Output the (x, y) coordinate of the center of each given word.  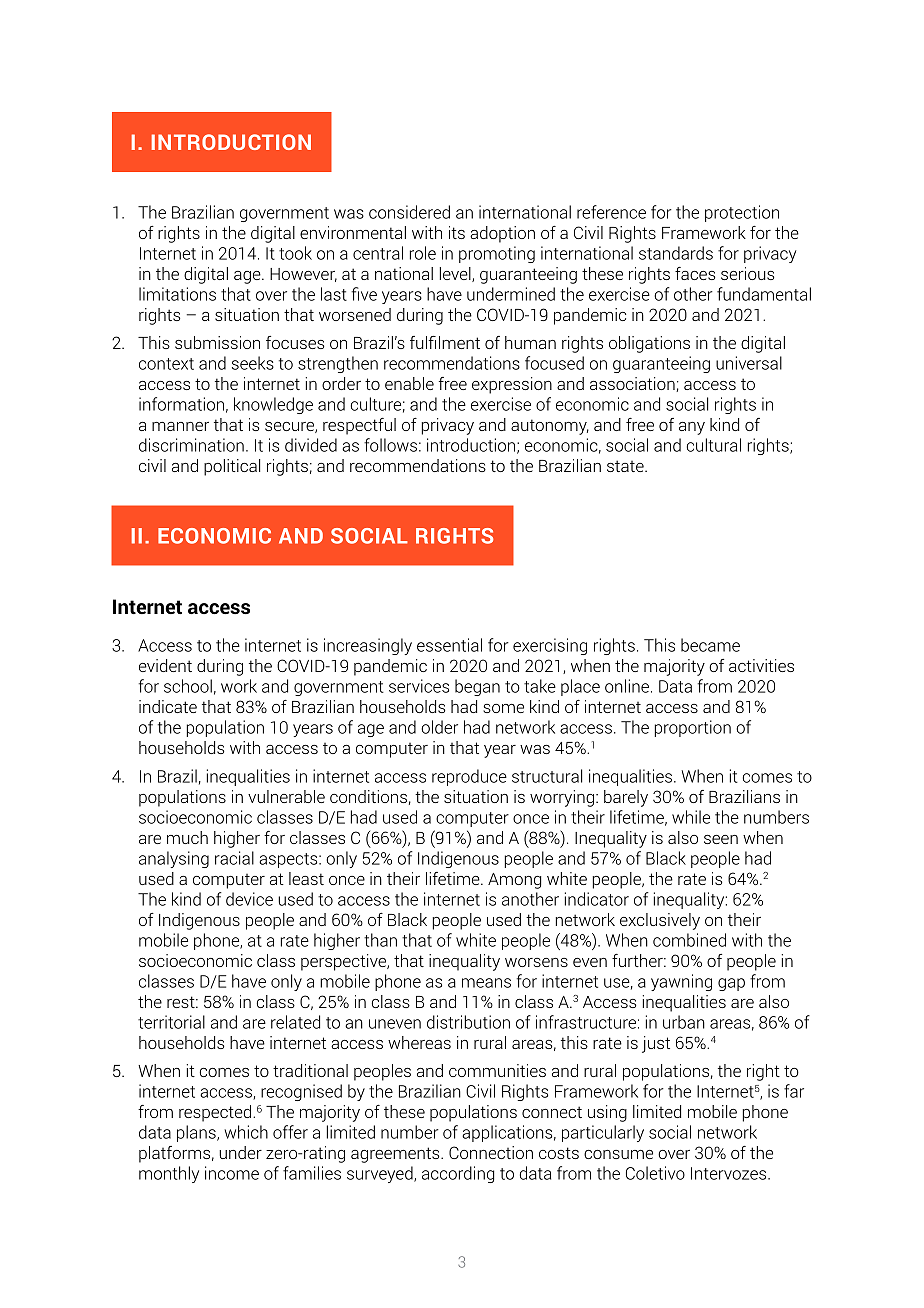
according (458, 1174)
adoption (502, 234)
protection (742, 213)
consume (618, 1154)
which (246, 1132)
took (295, 253)
